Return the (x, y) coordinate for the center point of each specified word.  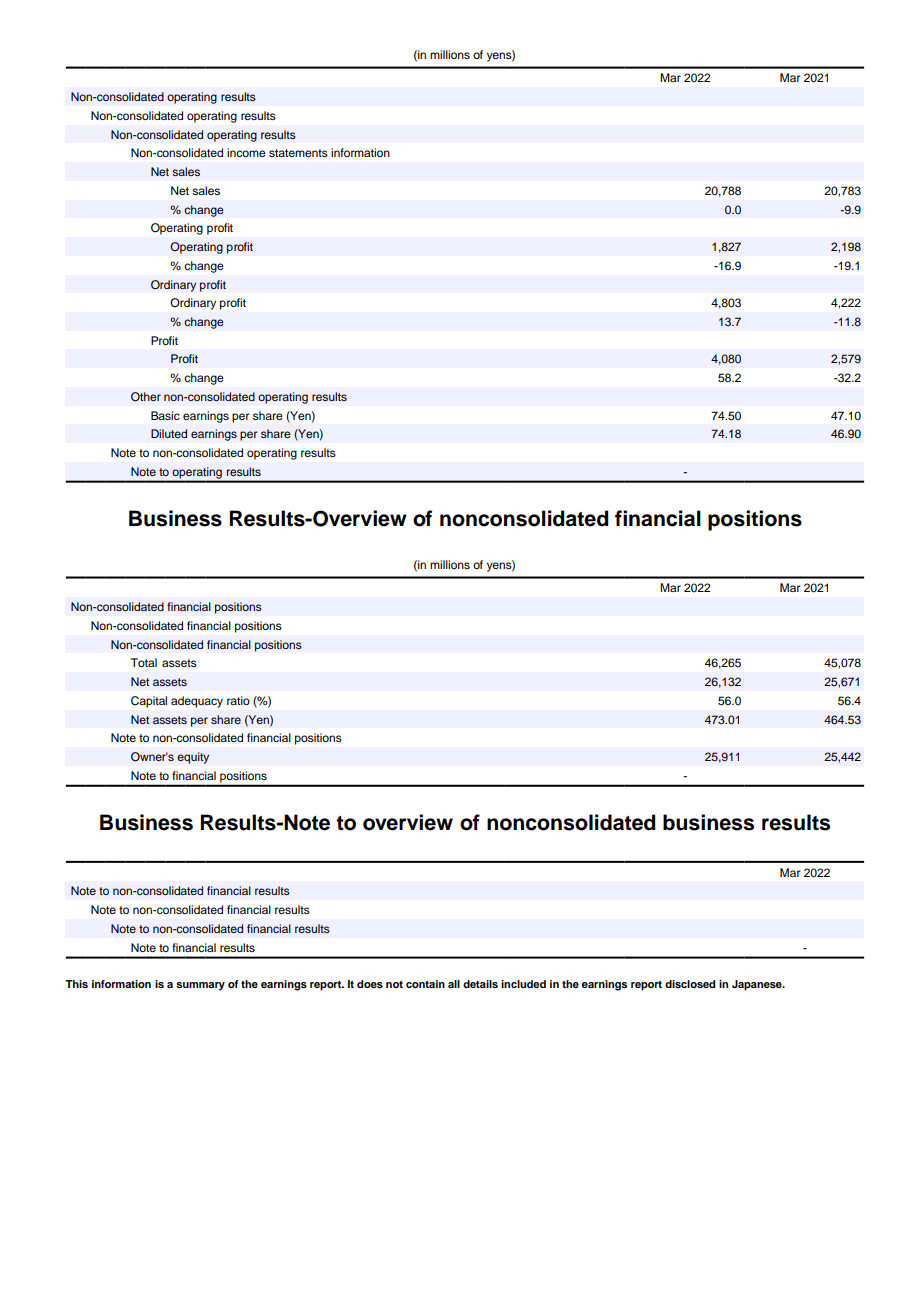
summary (200, 986)
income (246, 152)
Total (144, 662)
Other (146, 397)
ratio (238, 700)
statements (298, 153)
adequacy (197, 702)
